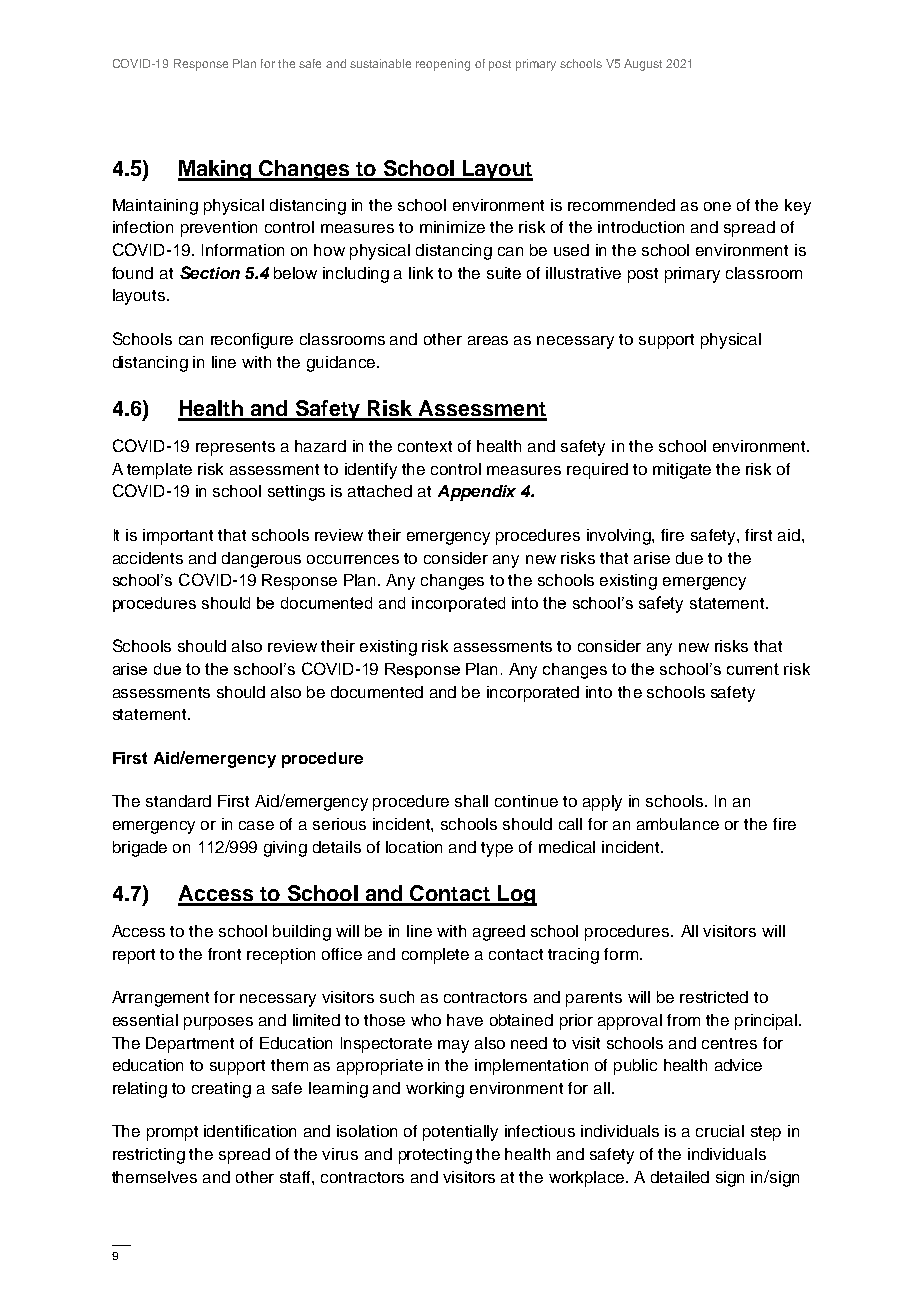  Describe the element at coordinates (216, 170) in the screenshot. I see `Making` at that location.
